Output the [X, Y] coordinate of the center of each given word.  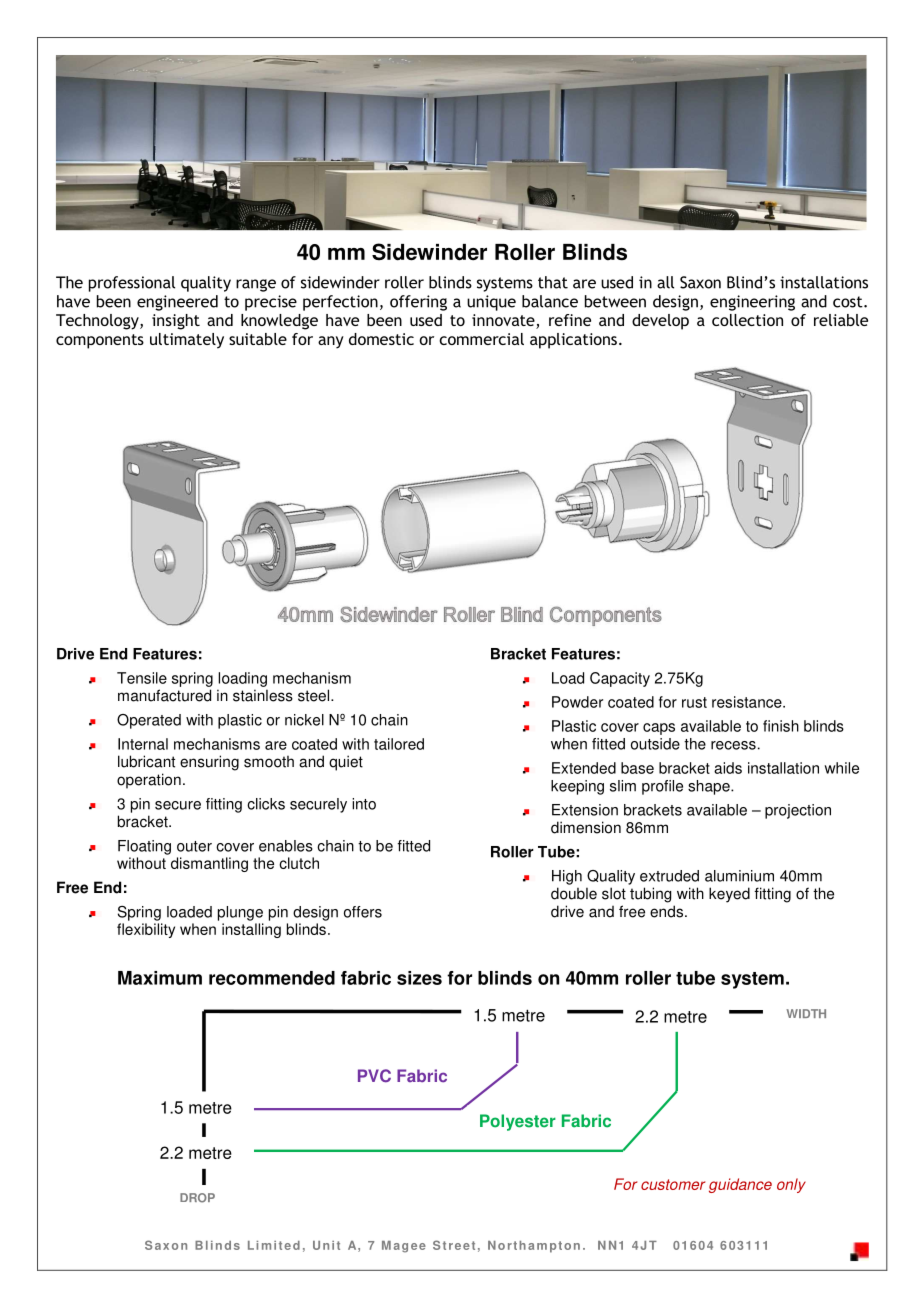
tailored [399, 744]
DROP [197, 1198]
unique [491, 303]
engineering [752, 303]
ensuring [209, 763]
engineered [177, 303]
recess [733, 745]
